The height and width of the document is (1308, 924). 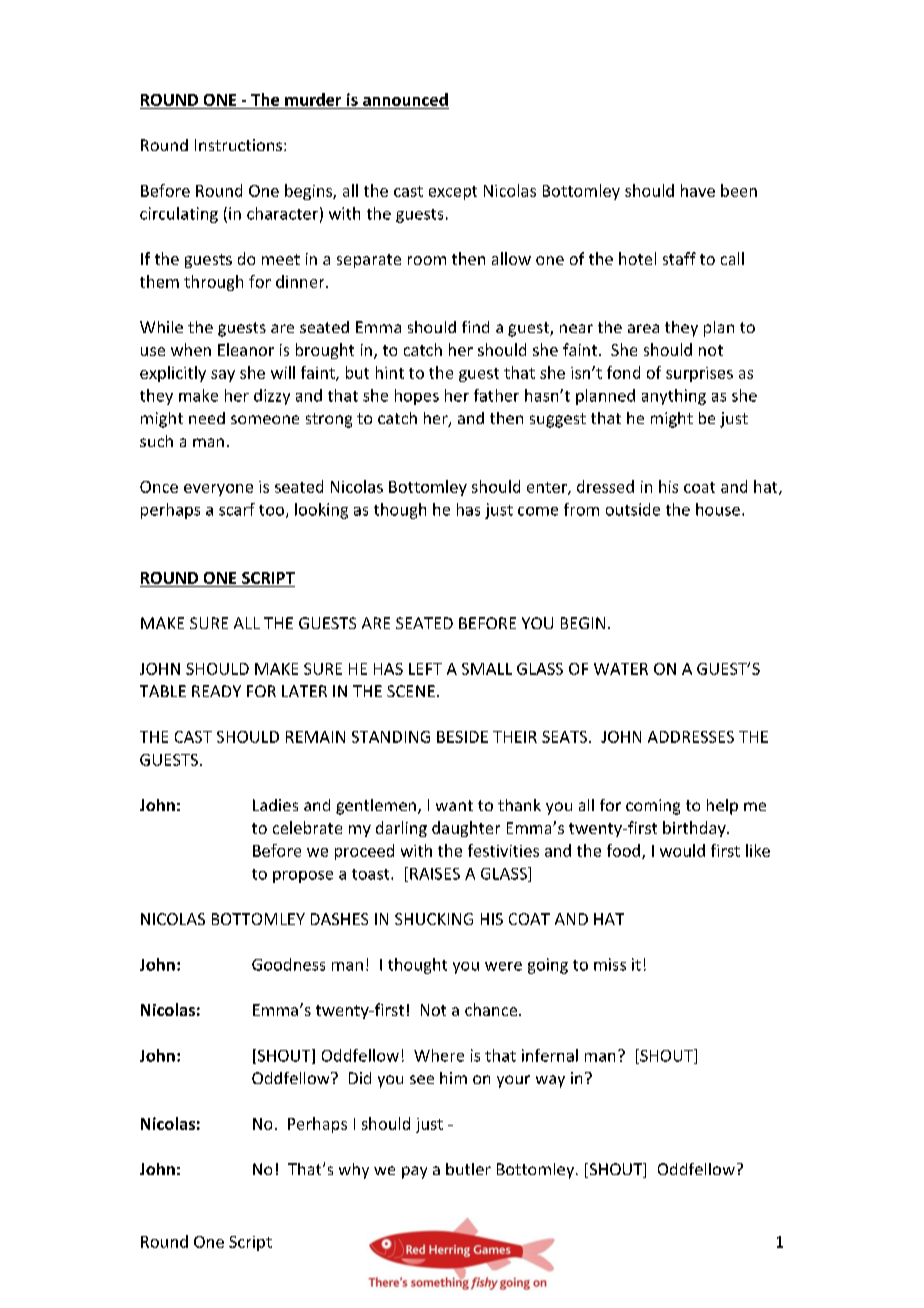 I want to click on SMALL, so click(x=487, y=669).
